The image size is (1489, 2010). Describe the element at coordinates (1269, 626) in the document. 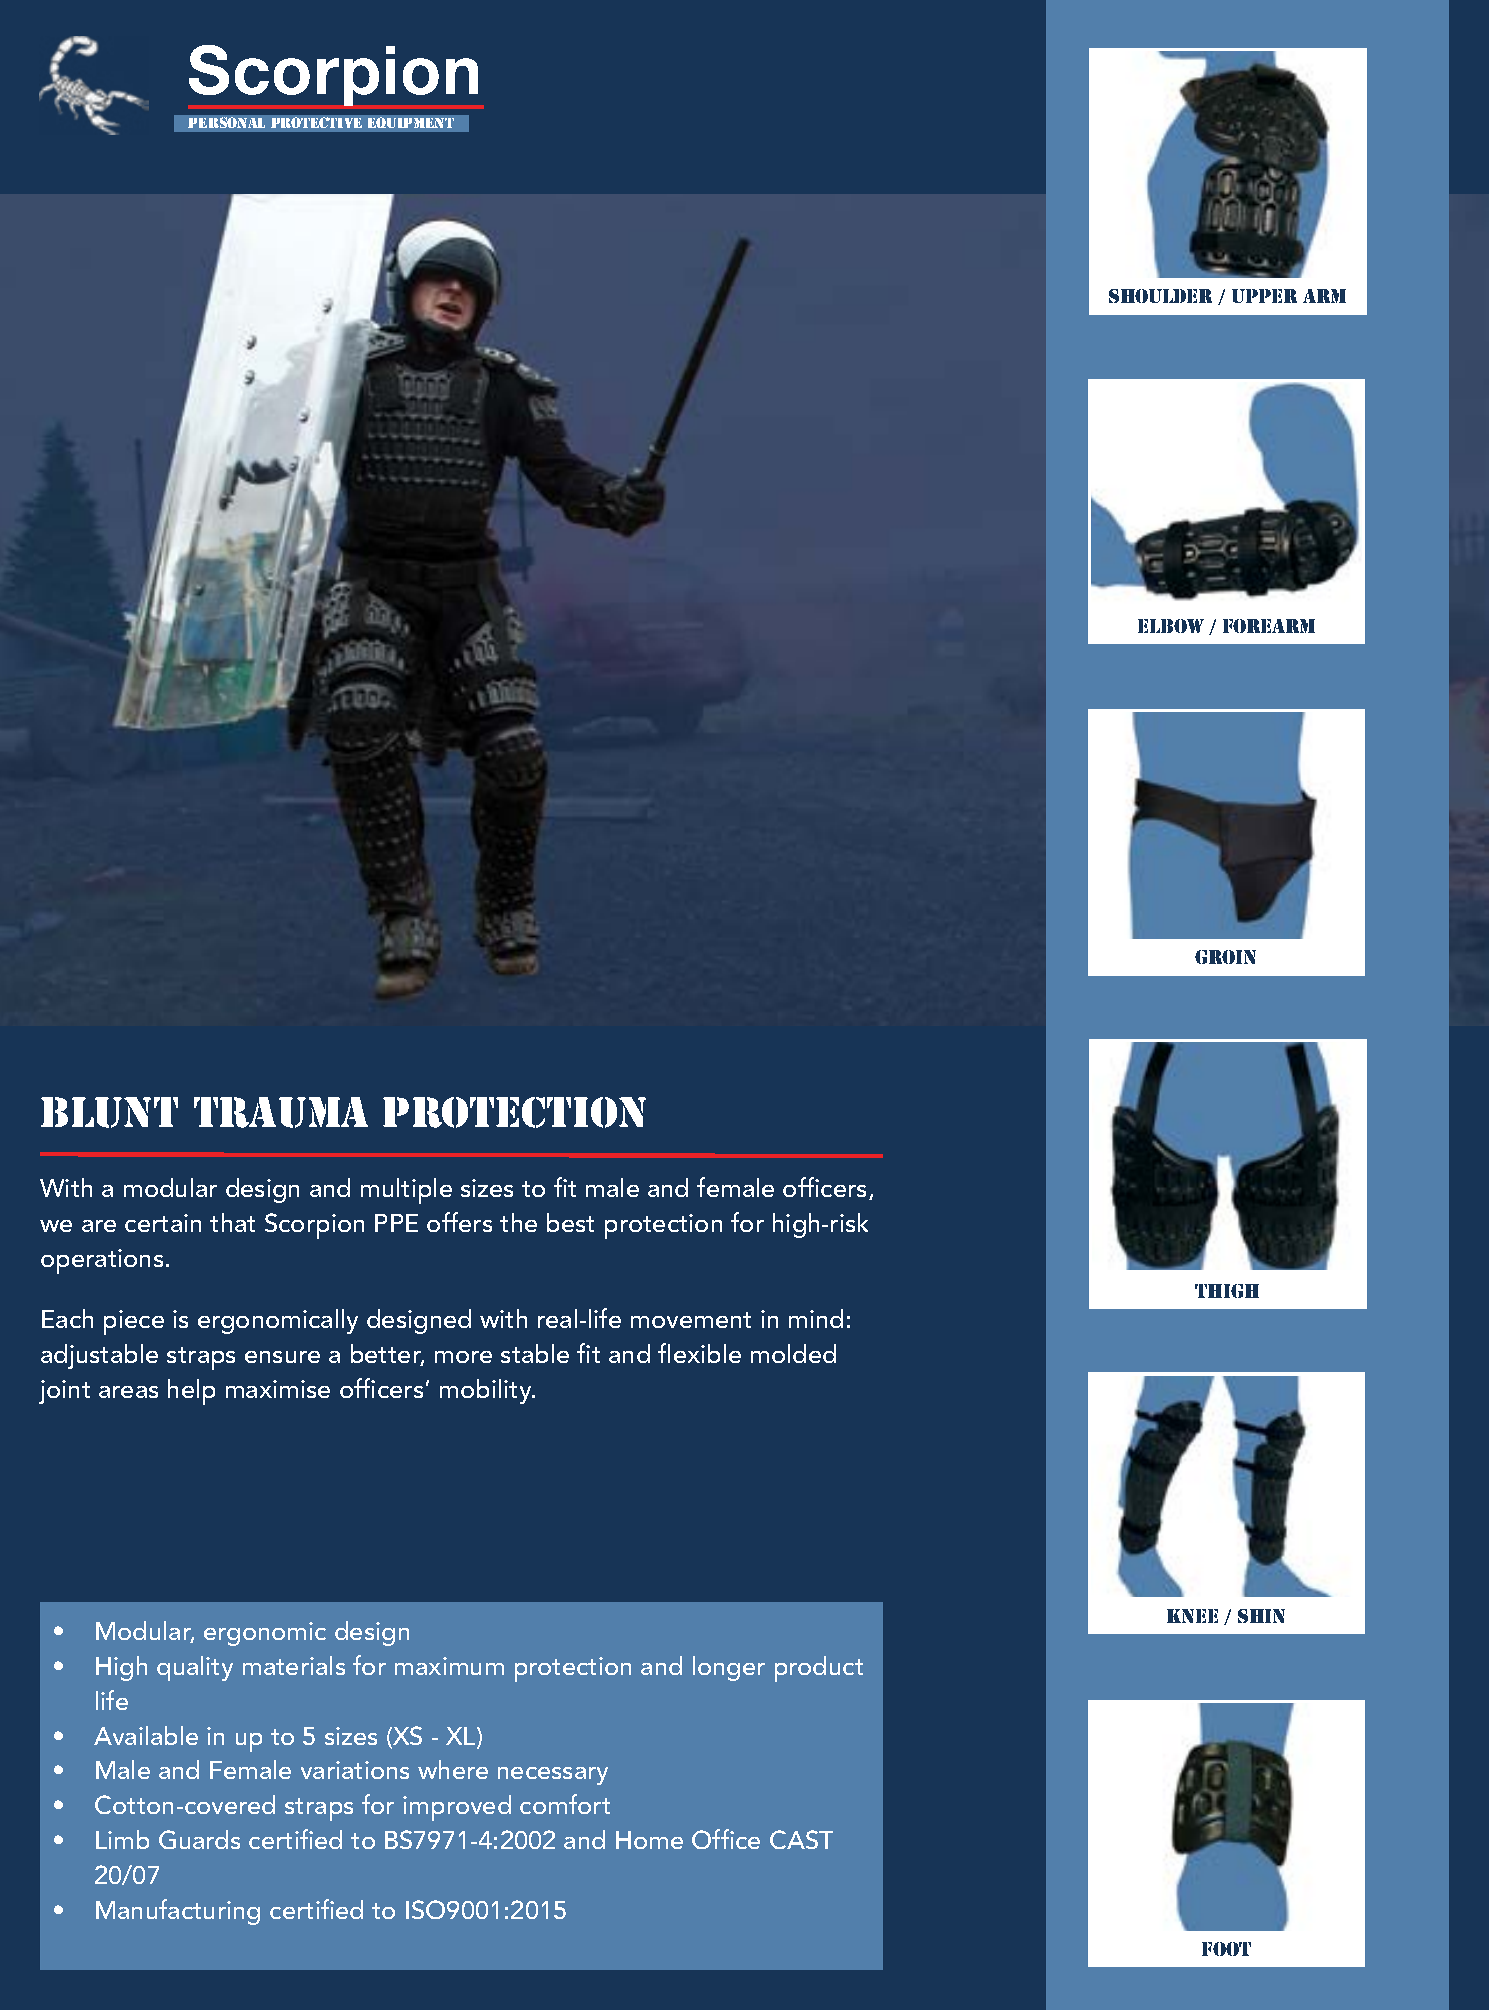

I see `FOREARM` at that location.
